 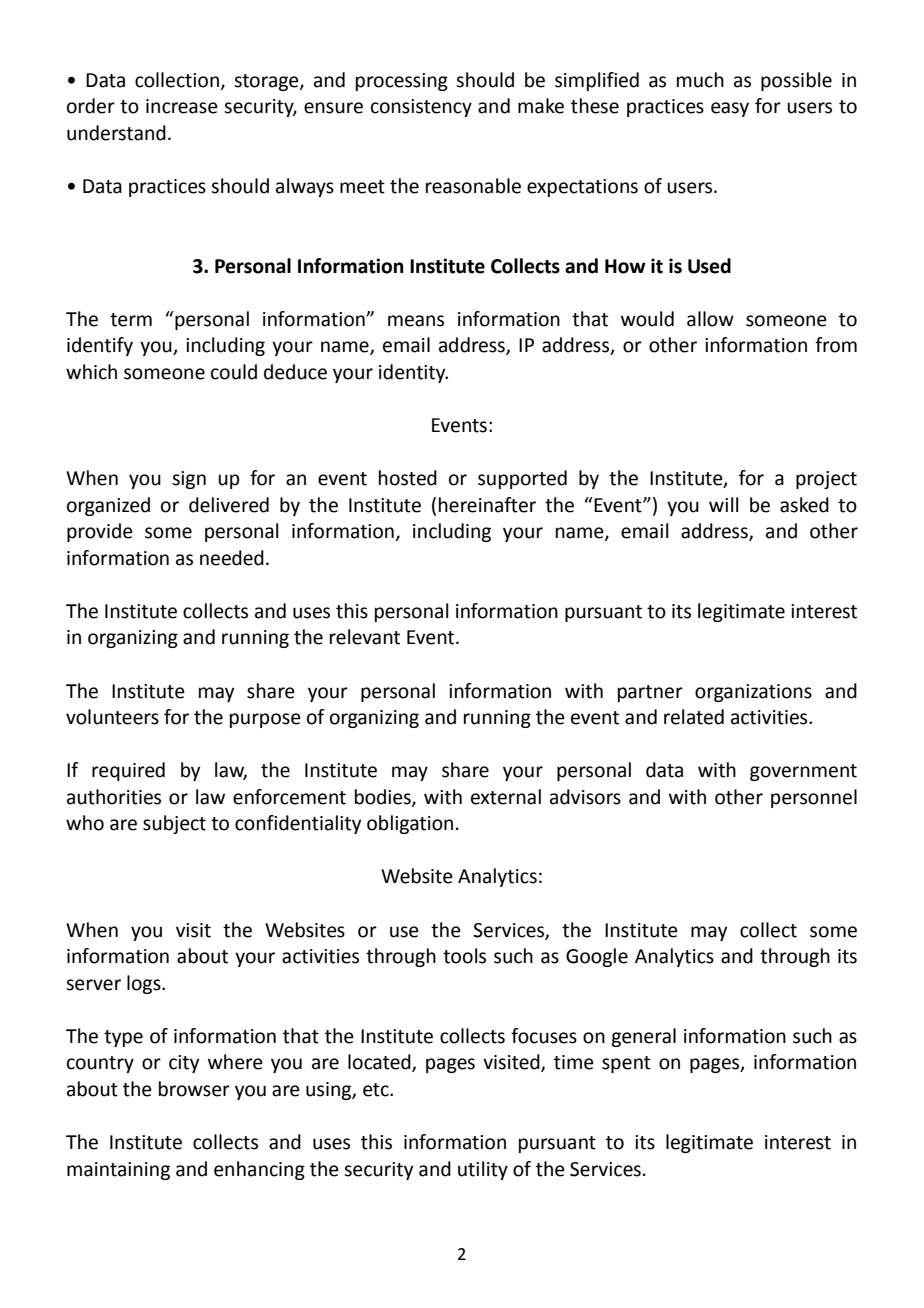 I want to click on could, so click(x=234, y=372).
